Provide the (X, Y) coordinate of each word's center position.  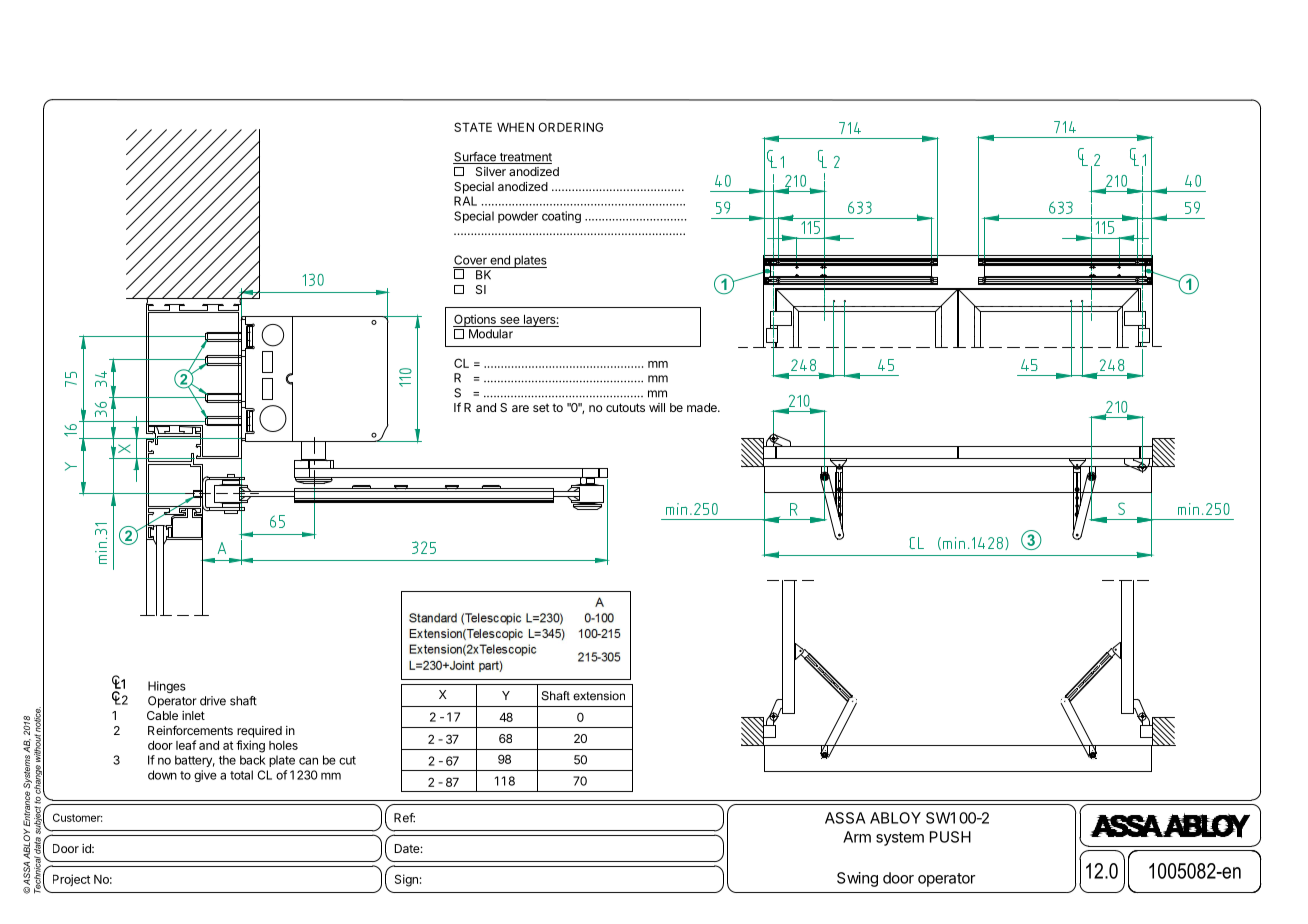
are (520, 408)
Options (475, 320)
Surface (475, 158)
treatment (524, 158)
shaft (243, 701)
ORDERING (570, 127)
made (703, 407)
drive (213, 701)
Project (71, 880)
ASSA (845, 818)
